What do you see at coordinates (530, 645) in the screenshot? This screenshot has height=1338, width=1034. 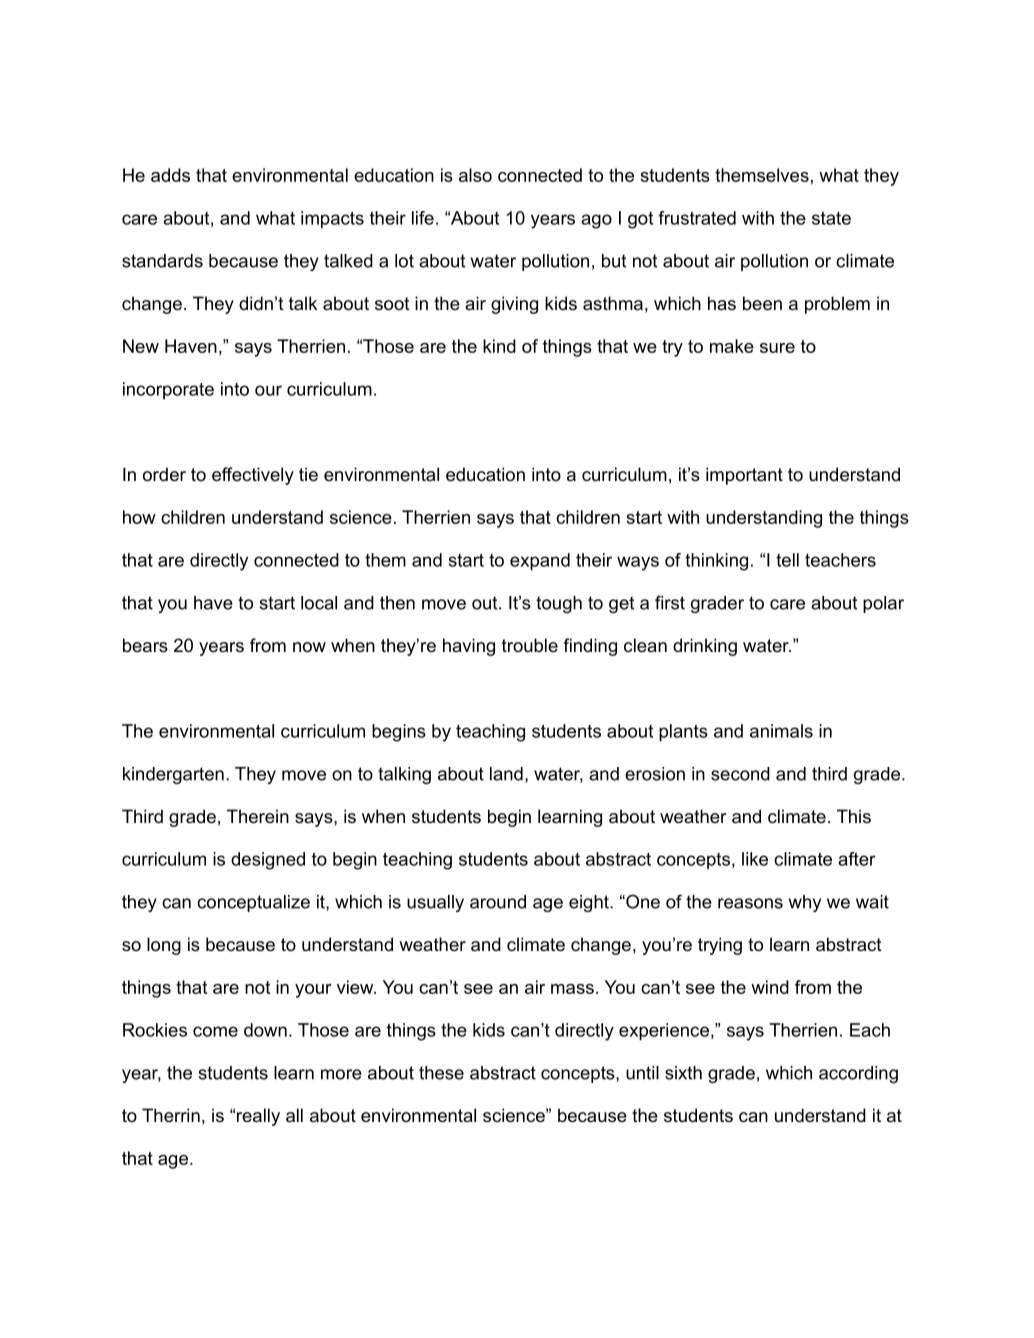 I see `trouble` at bounding box center [530, 645].
